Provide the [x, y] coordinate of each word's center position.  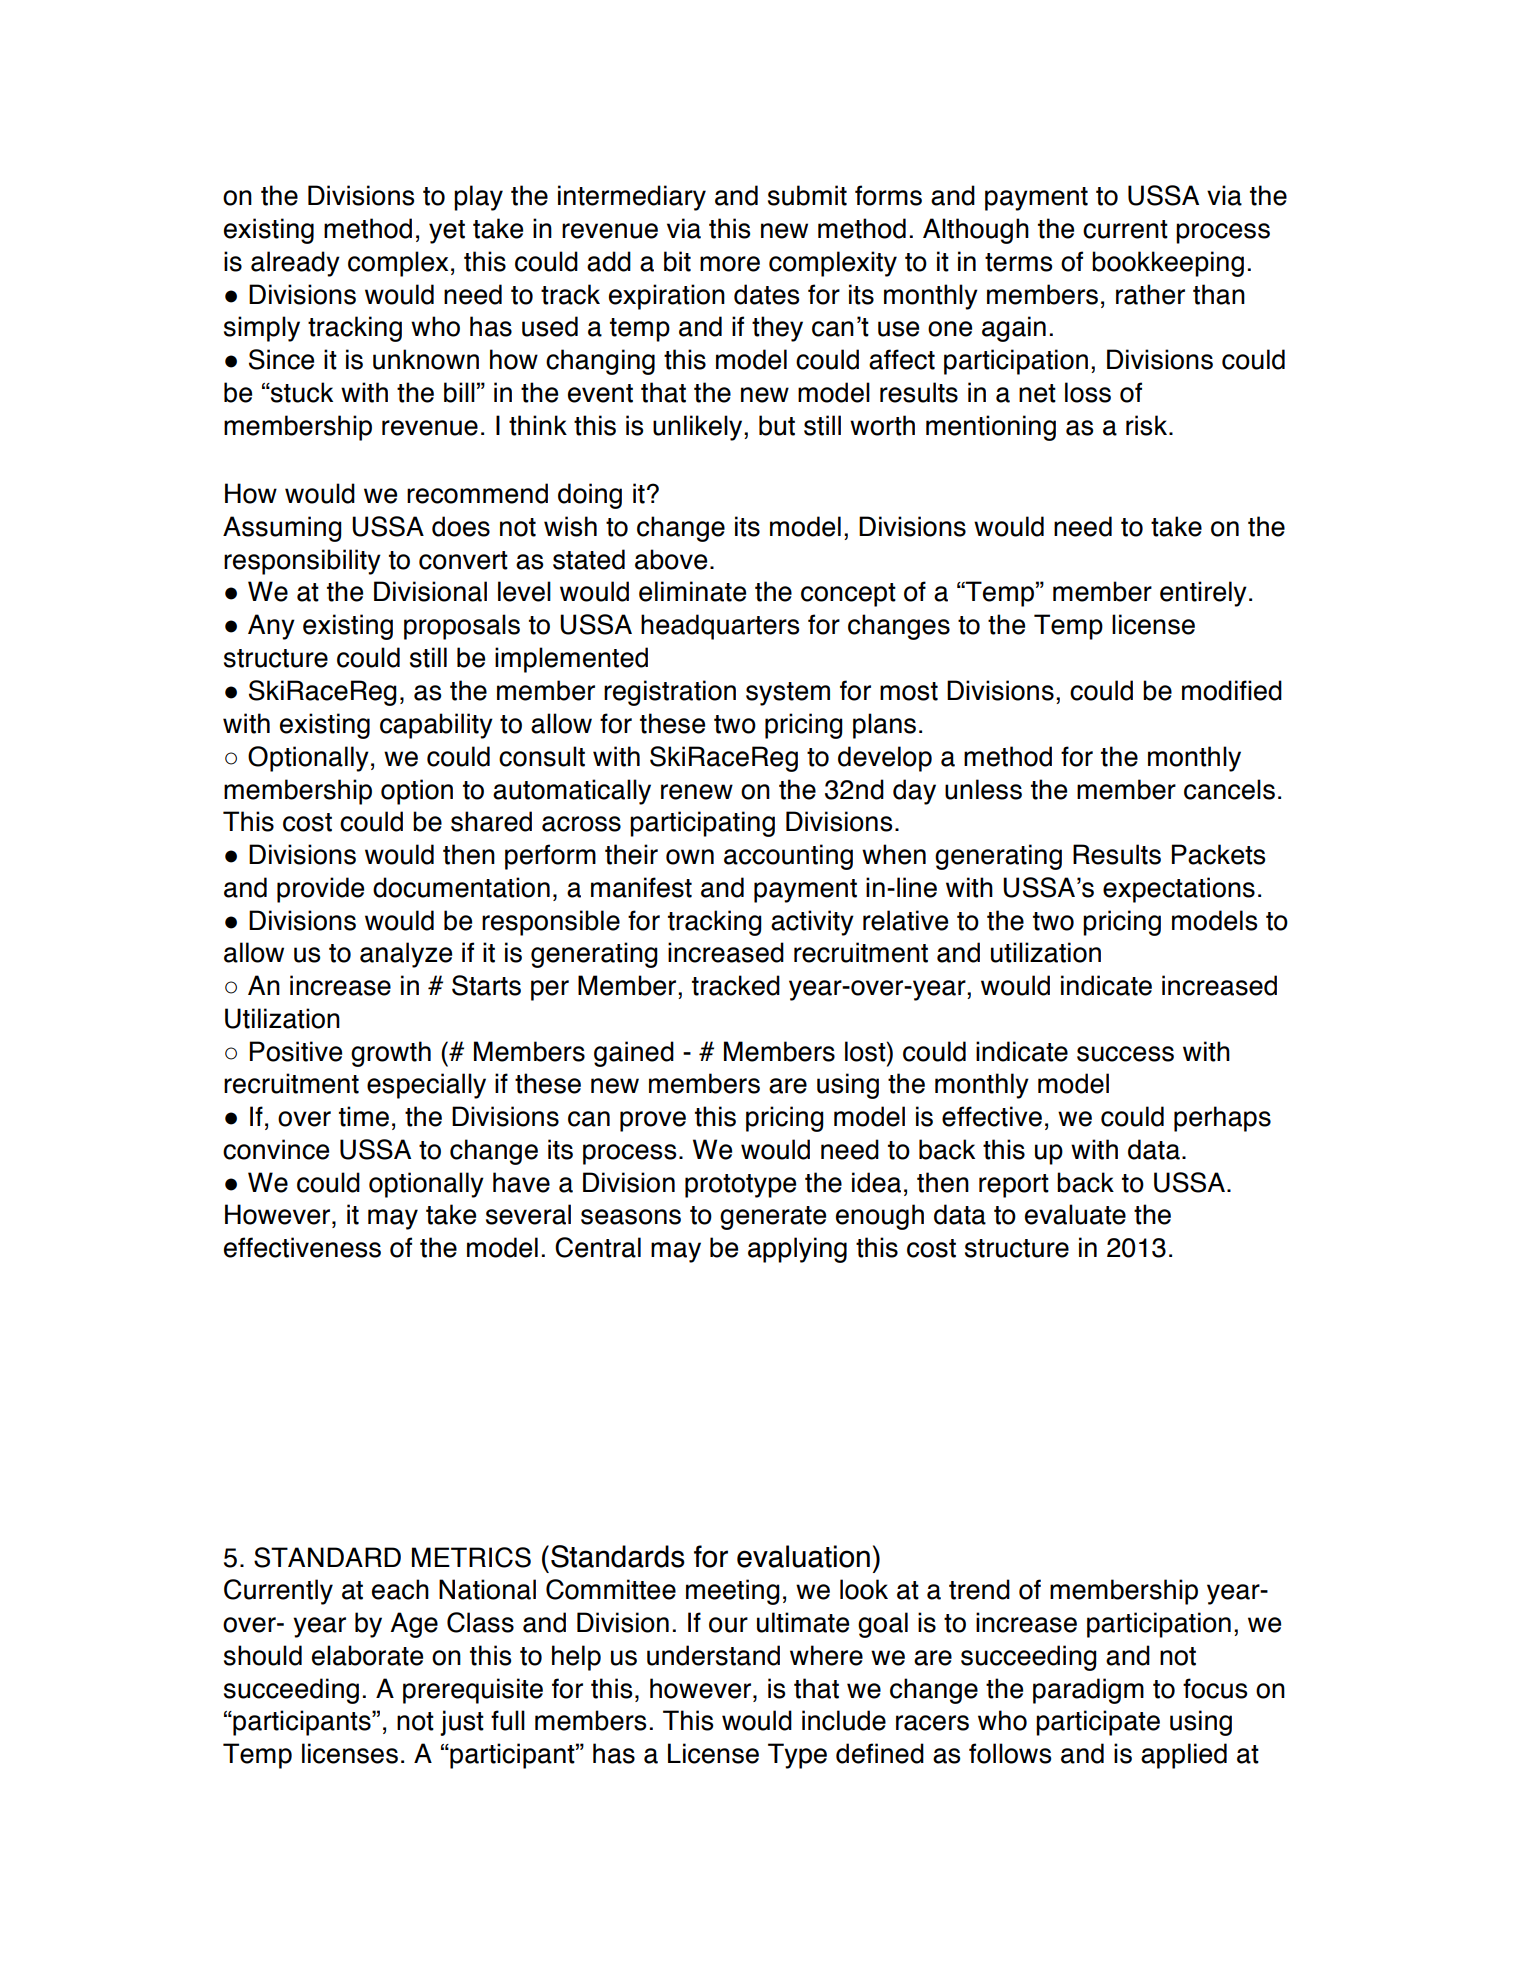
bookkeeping [1168, 264]
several [528, 1214]
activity [812, 923]
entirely [1203, 594]
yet [447, 232]
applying [797, 1250]
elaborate [367, 1655]
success [1125, 1054]
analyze [406, 955]
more [730, 264]
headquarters [720, 627]
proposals [462, 627]
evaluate [1075, 1214]
